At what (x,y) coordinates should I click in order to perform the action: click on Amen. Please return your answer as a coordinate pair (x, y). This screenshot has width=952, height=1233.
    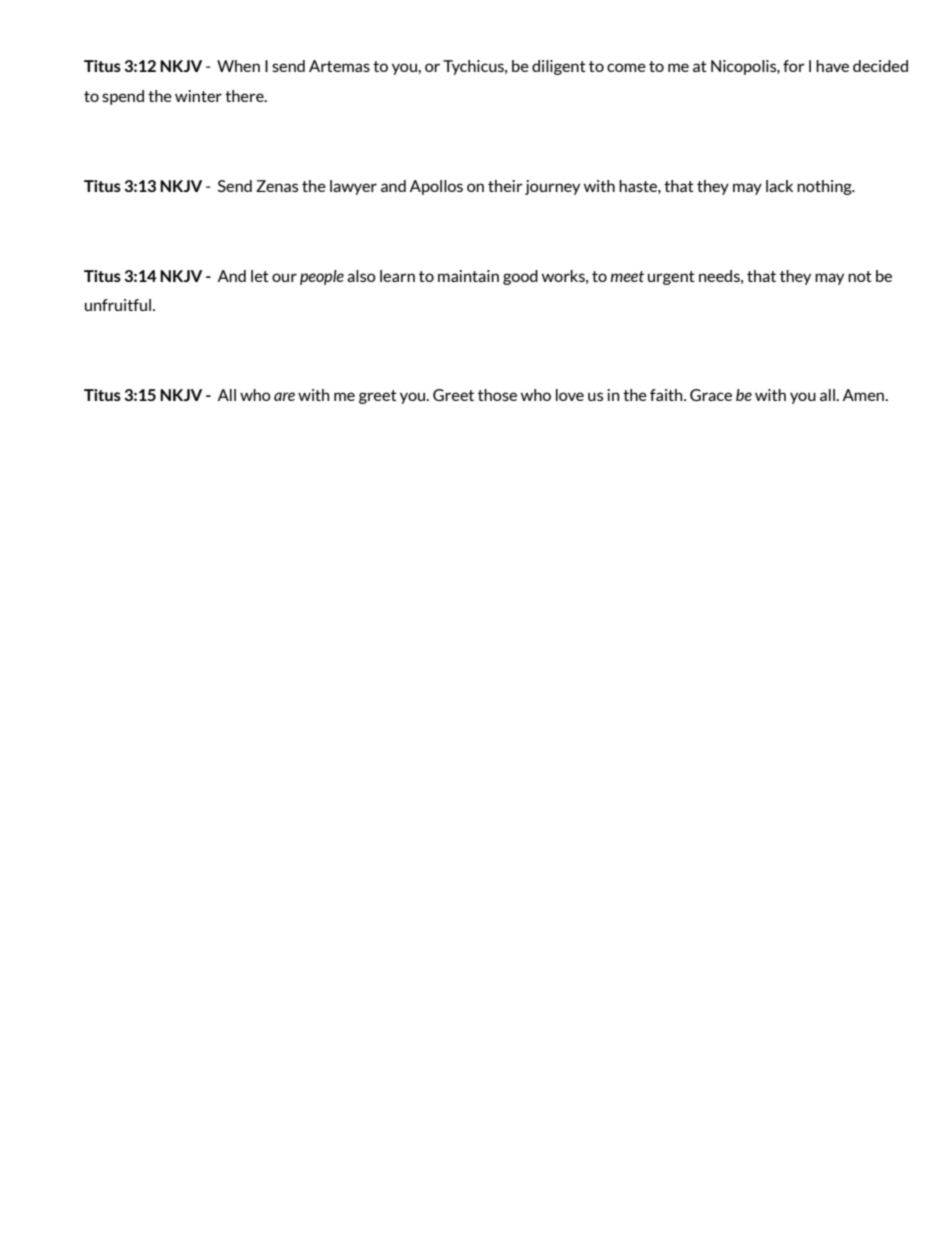
    Looking at the image, I should click on (864, 395).
